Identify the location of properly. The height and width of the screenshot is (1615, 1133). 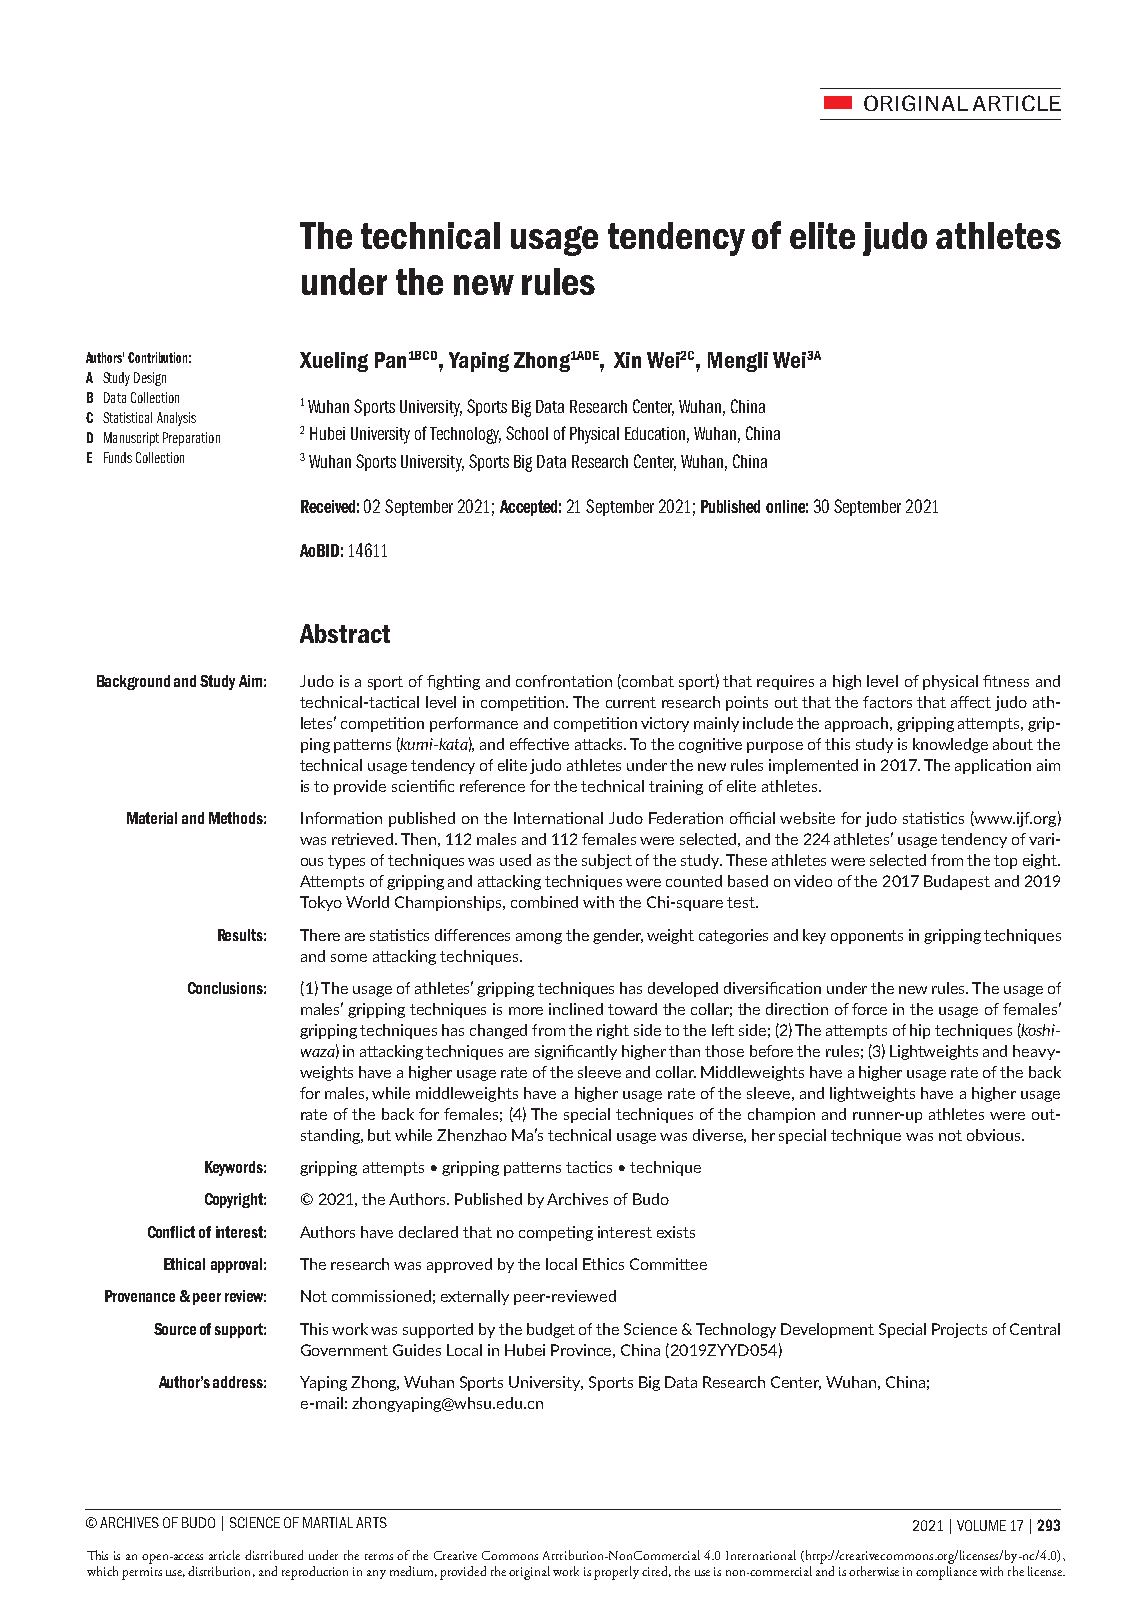
(616, 1573).
